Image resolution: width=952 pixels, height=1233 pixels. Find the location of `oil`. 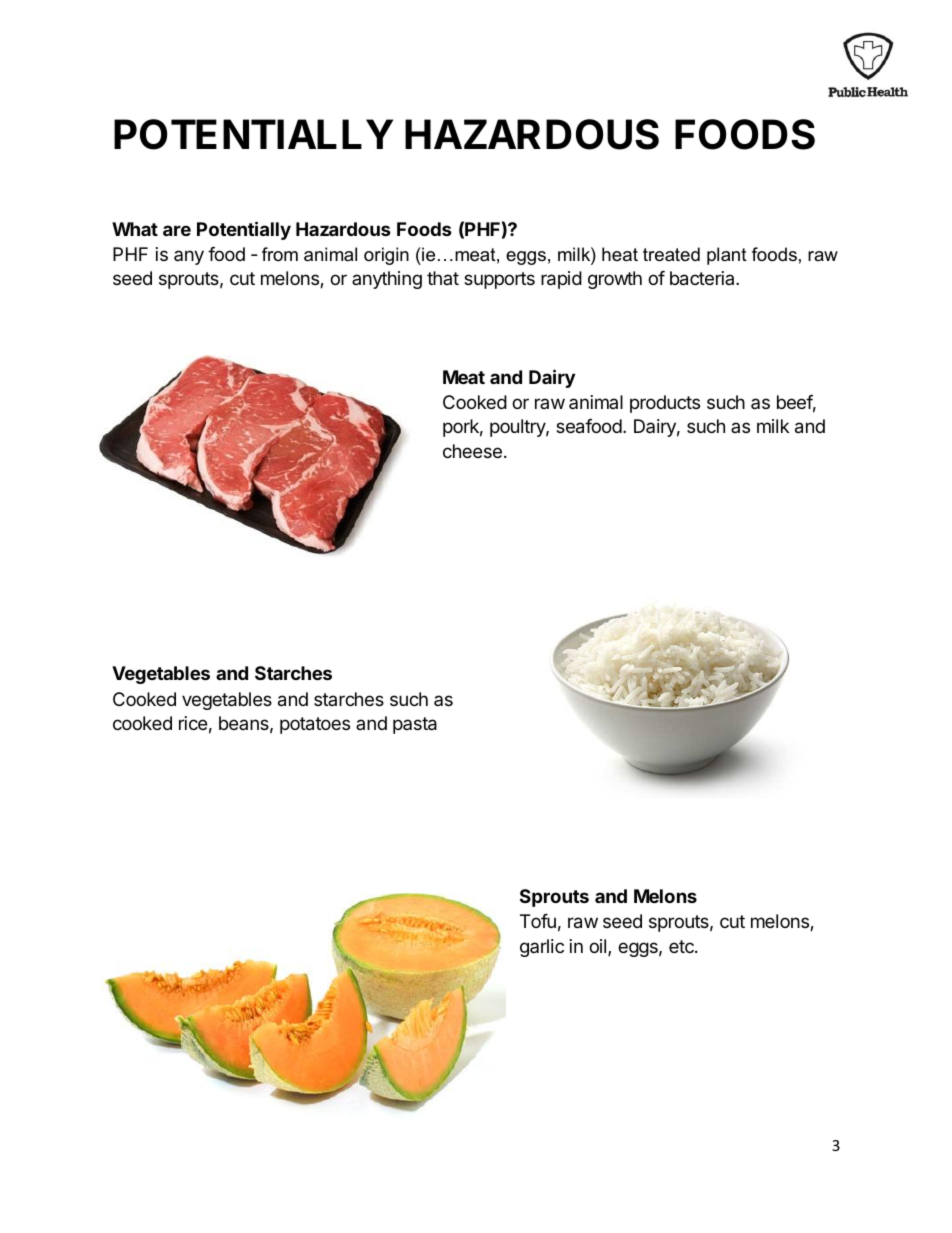

oil is located at coordinates (597, 946).
